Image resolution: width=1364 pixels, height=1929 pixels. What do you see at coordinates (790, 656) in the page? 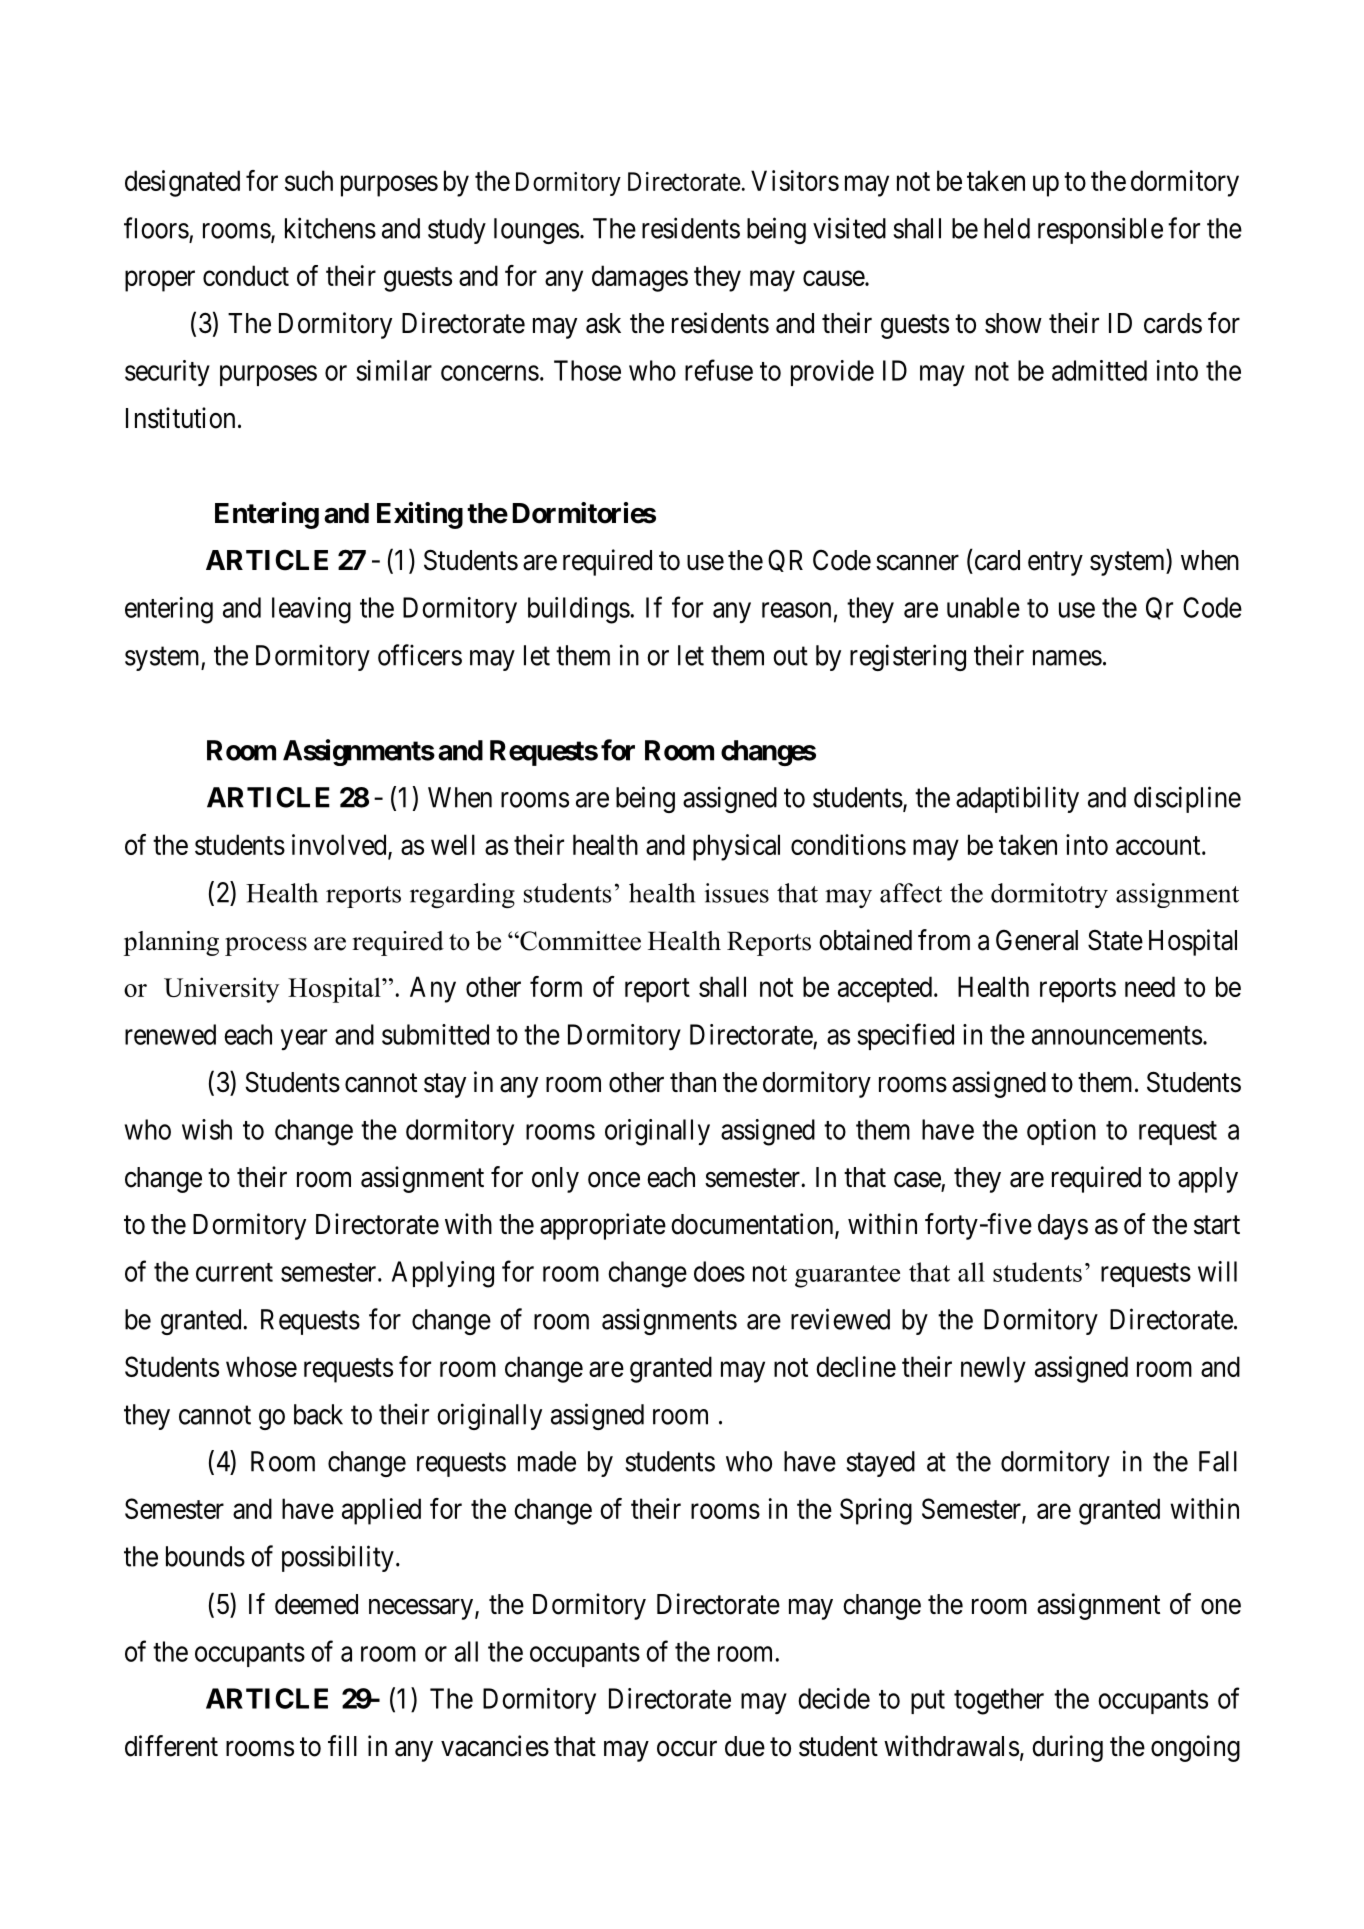
I see `out` at bounding box center [790, 656].
